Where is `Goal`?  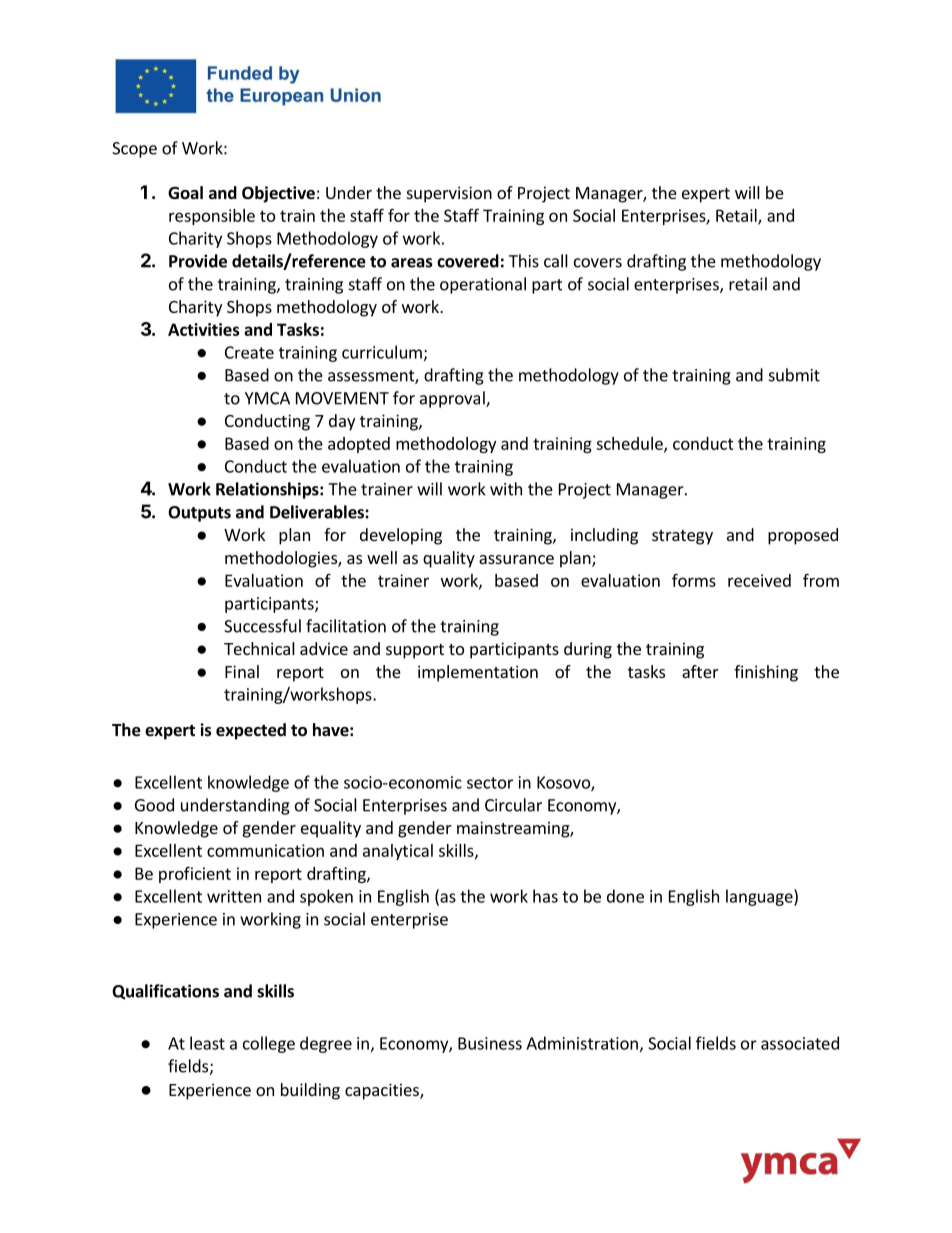 Goal is located at coordinates (185, 192).
